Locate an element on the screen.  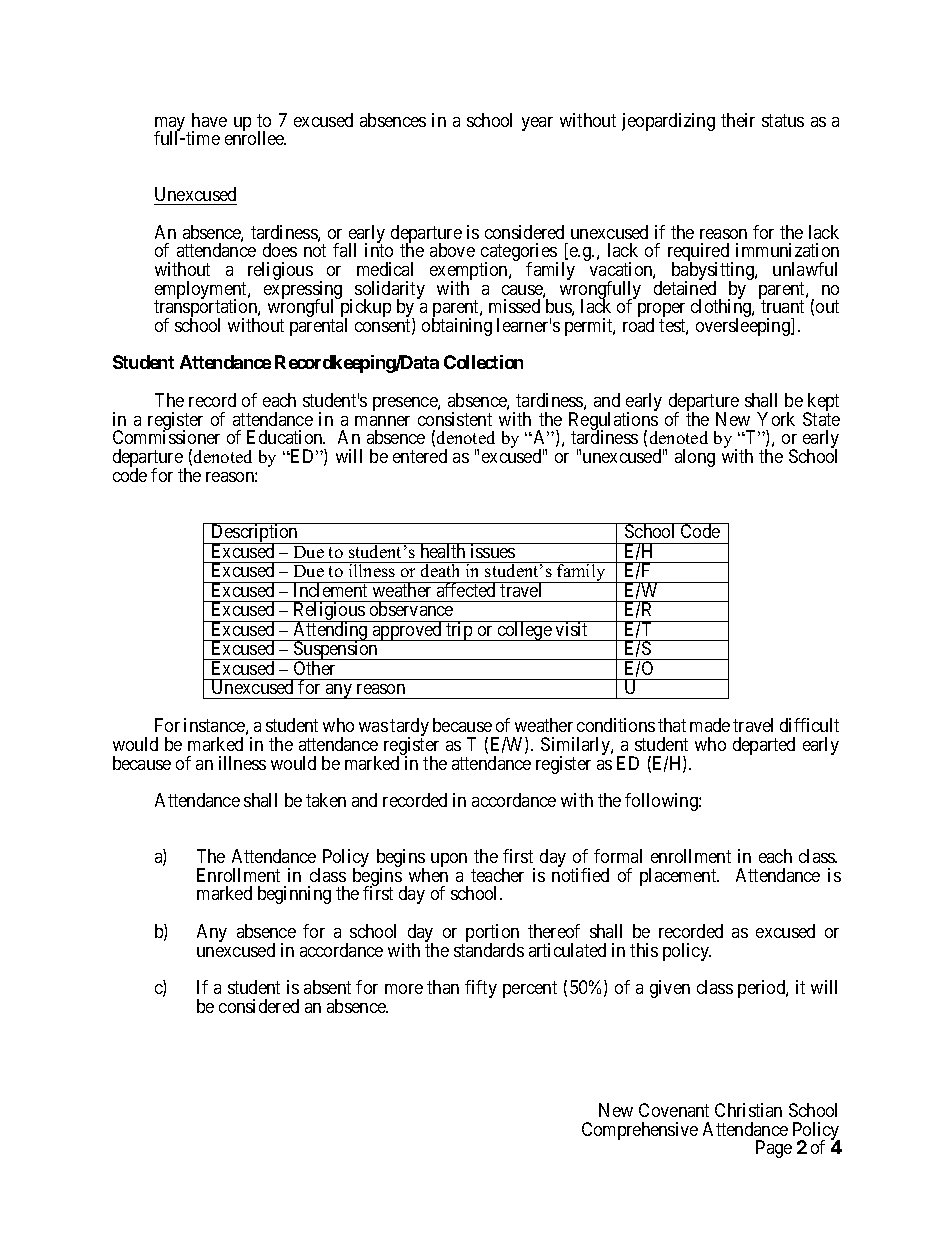
made is located at coordinates (710, 725).
